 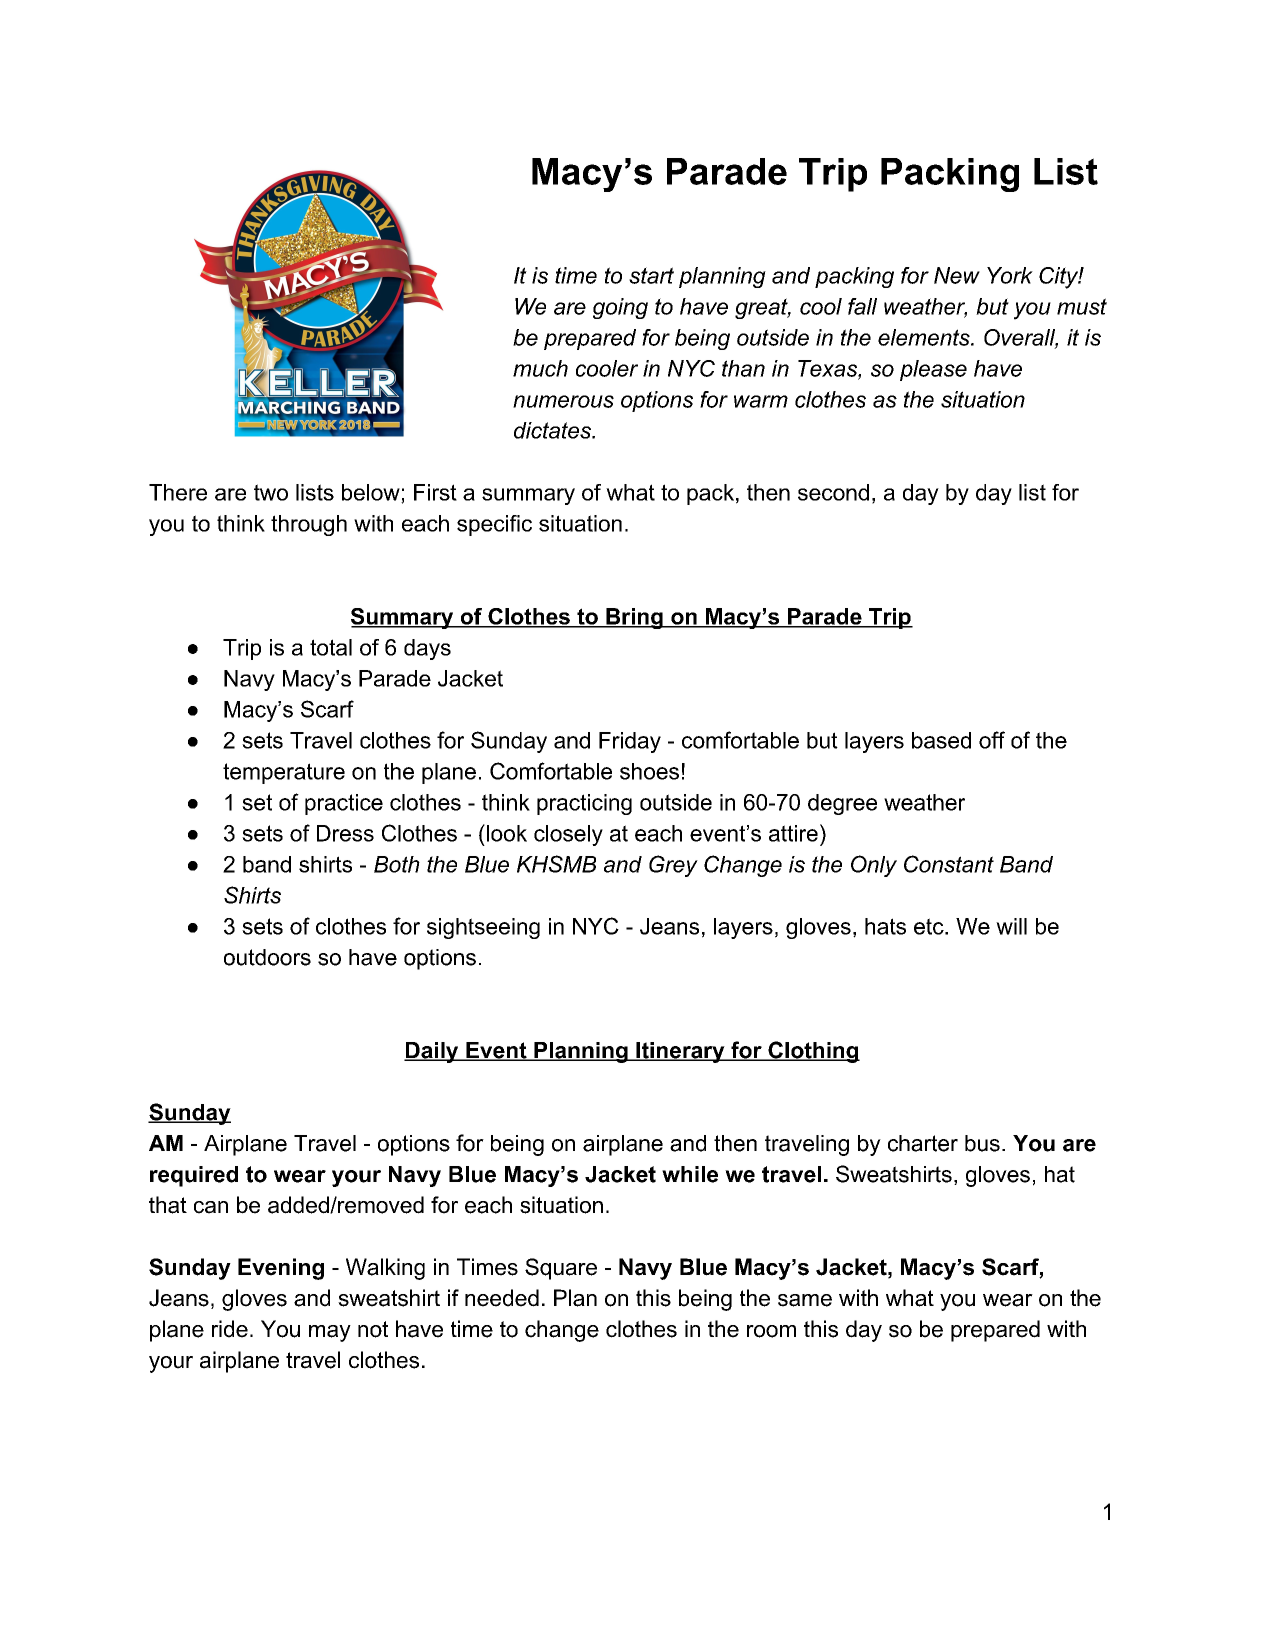 I want to click on practicing, so click(x=584, y=804).
